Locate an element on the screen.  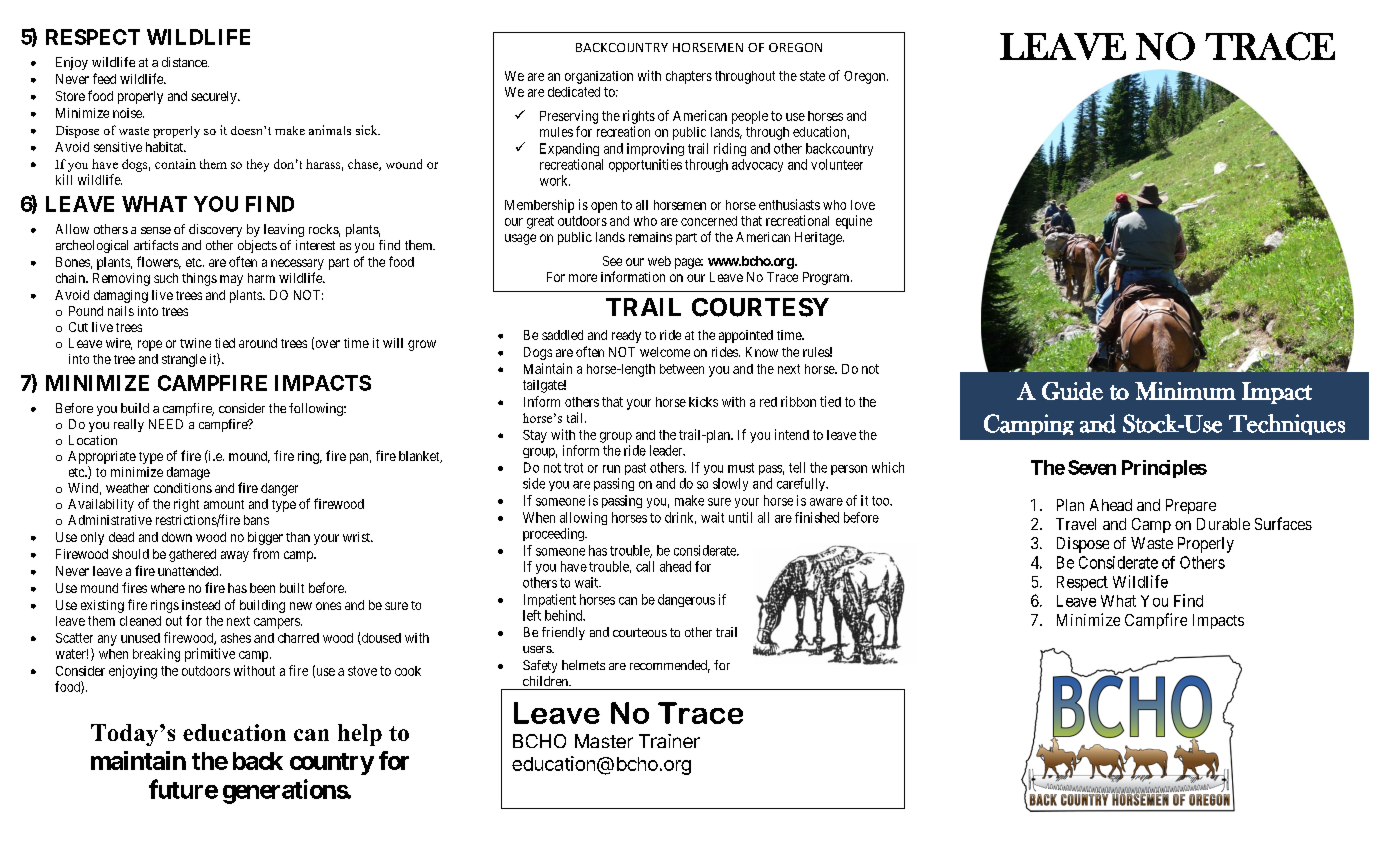
Trainer is located at coordinates (669, 741).
